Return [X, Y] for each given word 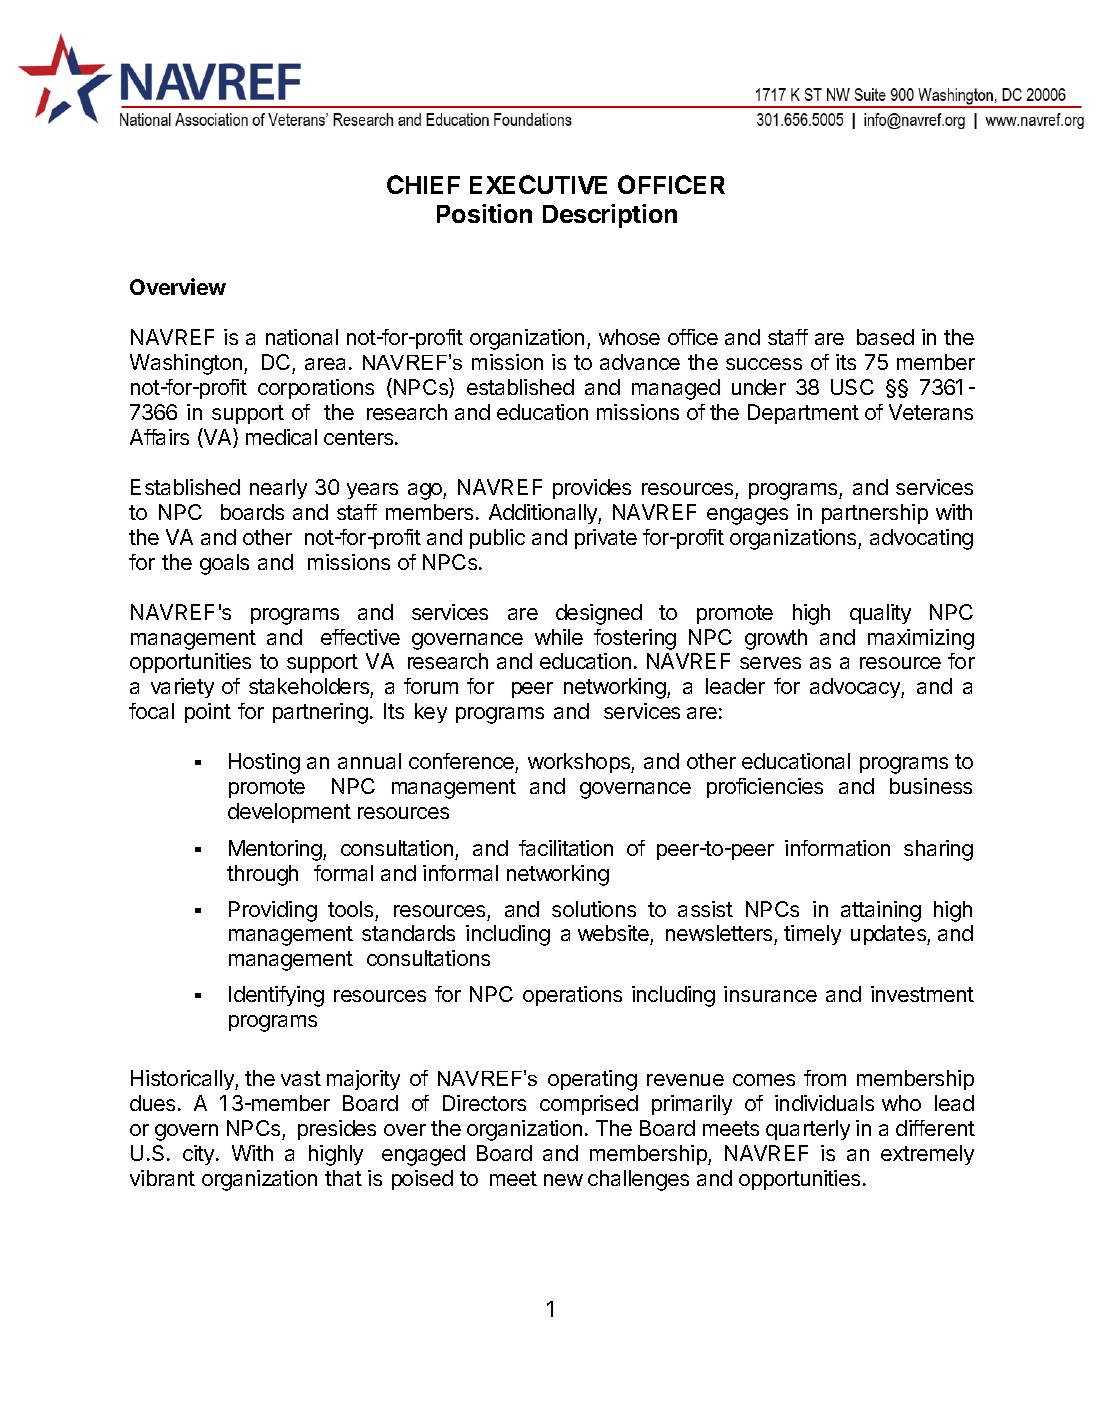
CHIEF [423, 184]
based [885, 337]
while [559, 637]
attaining [881, 911]
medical [281, 437]
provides [592, 489]
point [208, 713]
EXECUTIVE [538, 184]
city [200, 1155]
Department [803, 414]
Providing [273, 911]
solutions [594, 909]
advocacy [856, 688]
